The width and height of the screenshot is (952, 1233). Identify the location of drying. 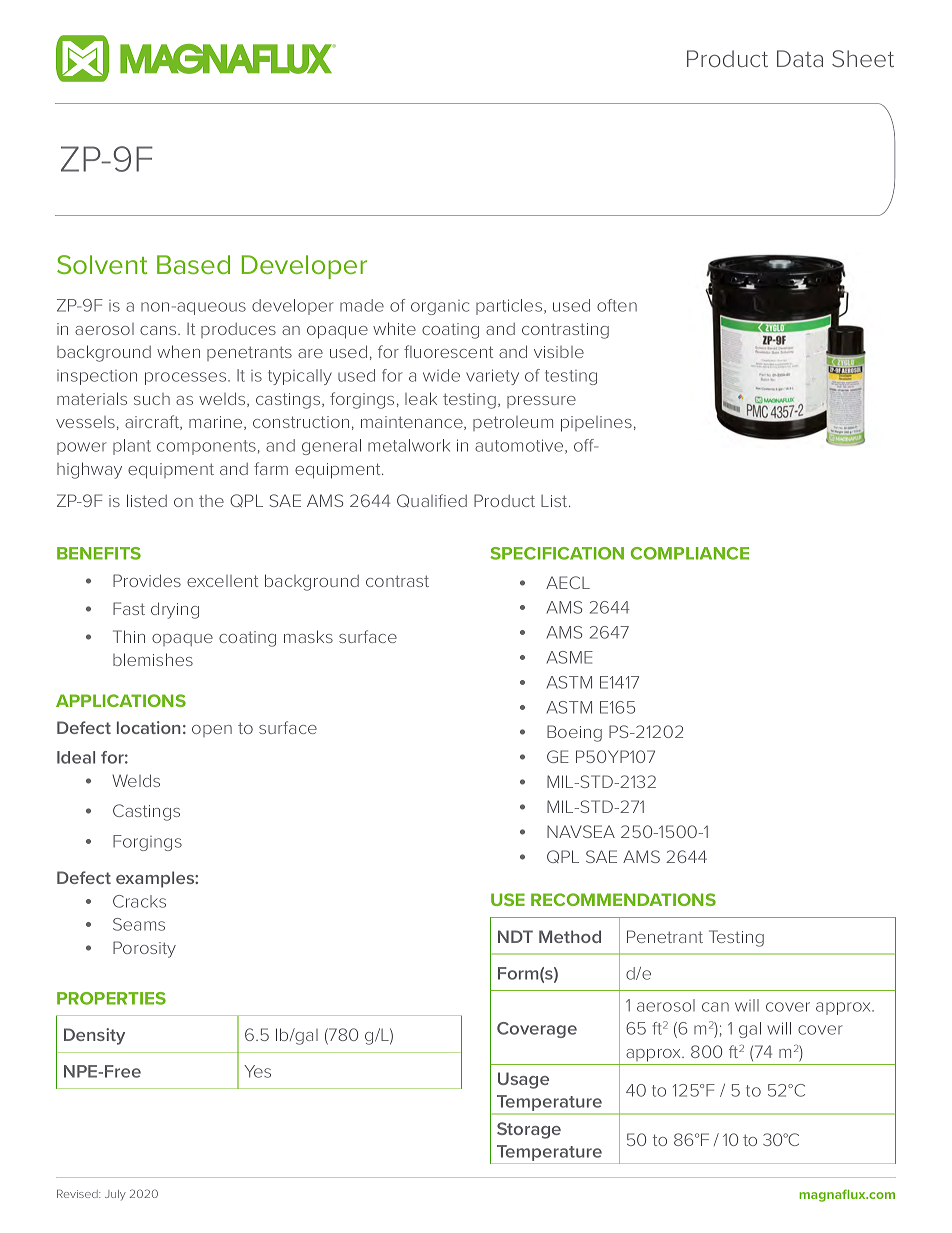
(175, 610).
